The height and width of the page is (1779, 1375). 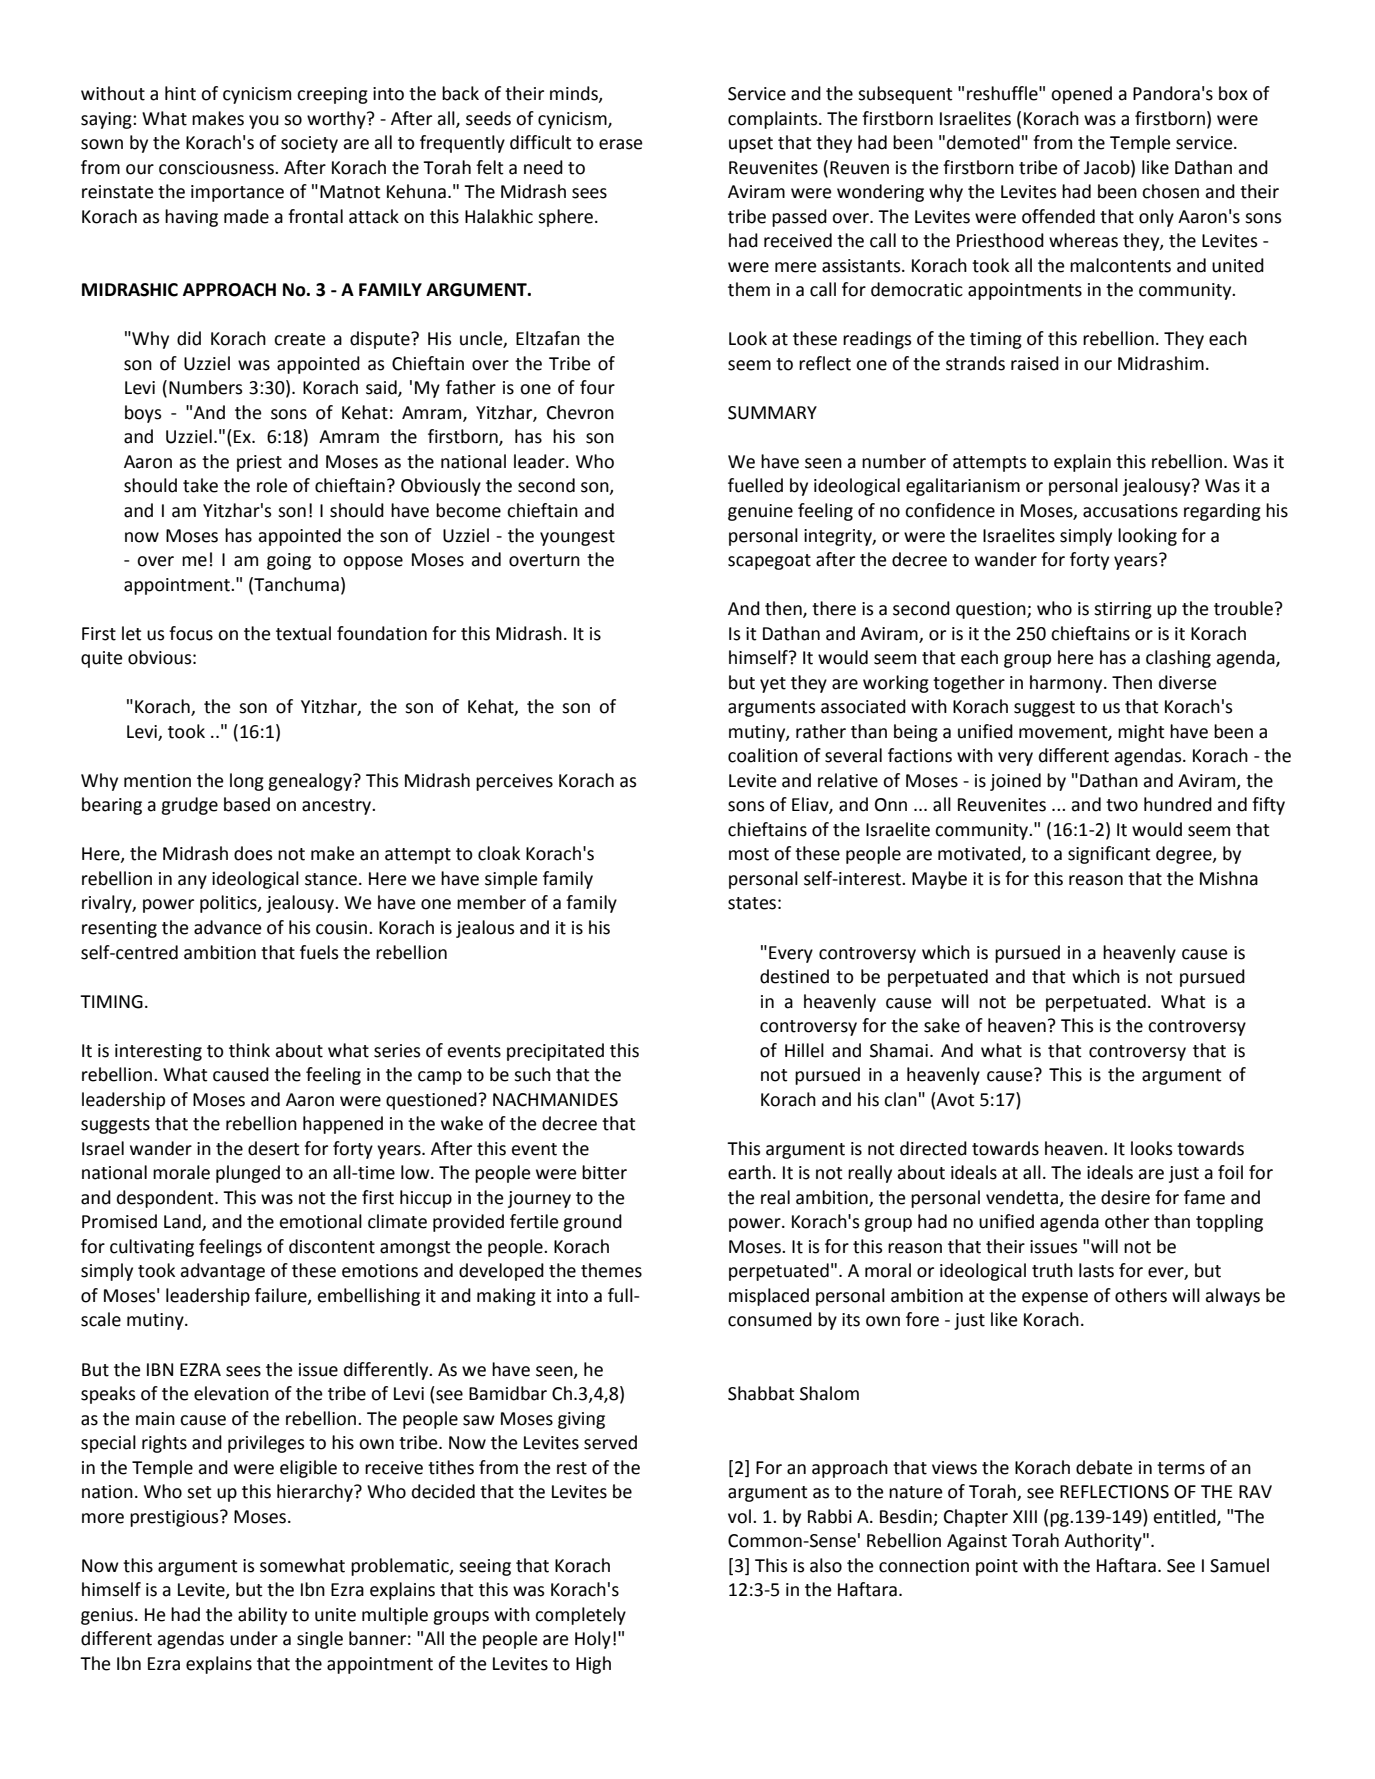 What do you see at coordinates (770, 1319) in the page?
I see `consumed` at bounding box center [770, 1319].
